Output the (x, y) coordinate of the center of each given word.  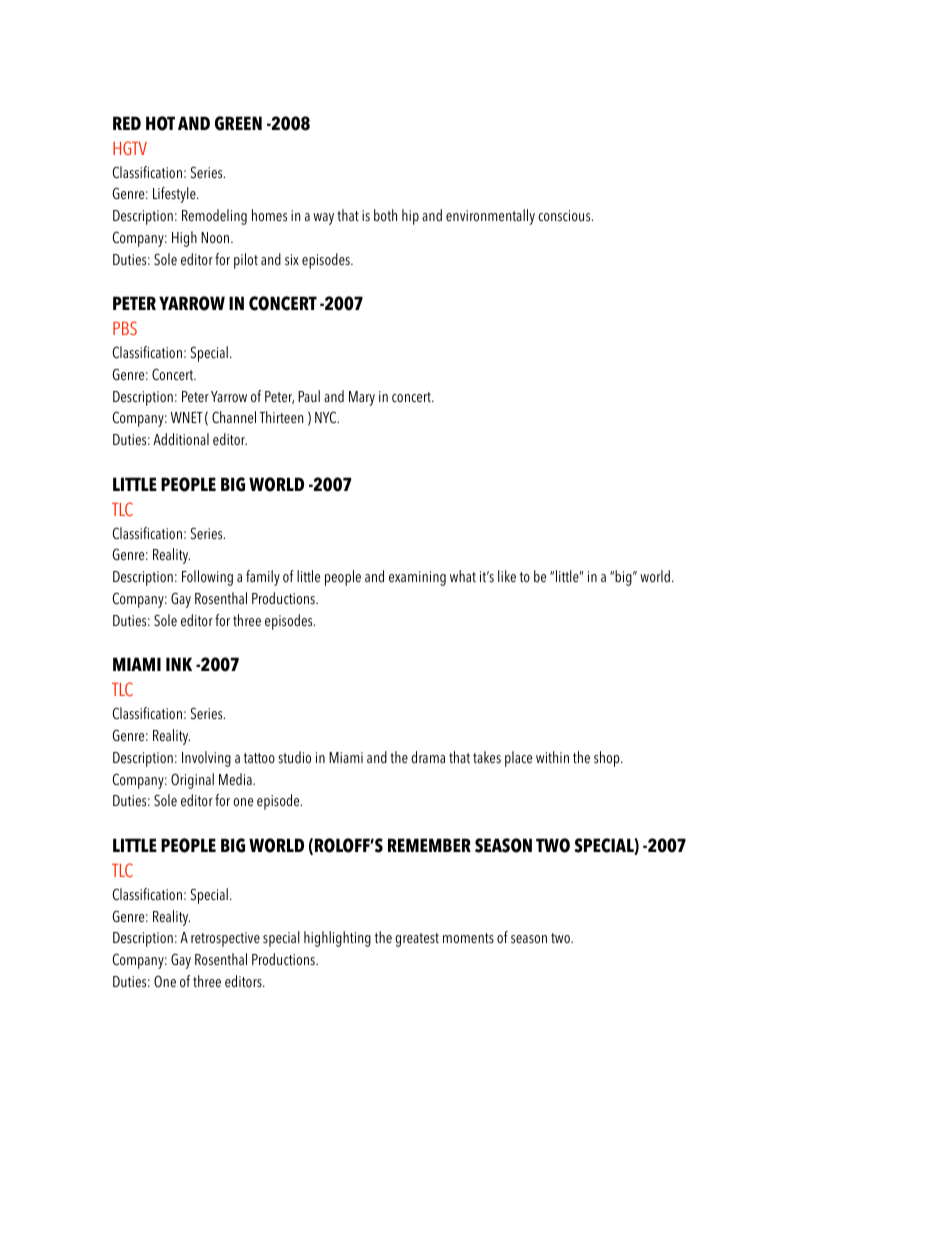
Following (207, 578)
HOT (160, 123)
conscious (565, 216)
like (507, 576)
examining (417, 578)
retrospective (225, 939)
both (385, 215)
